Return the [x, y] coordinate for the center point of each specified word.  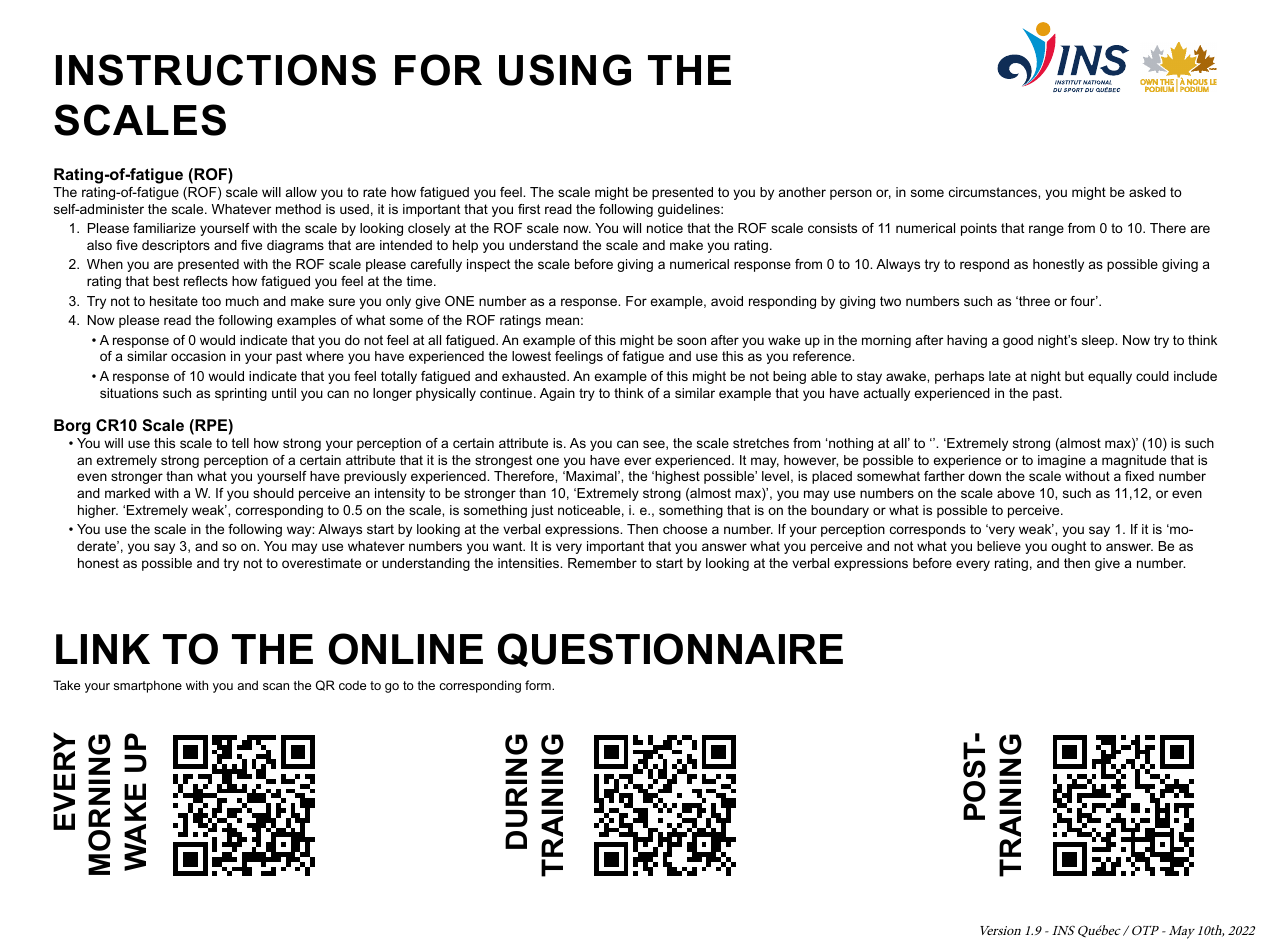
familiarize [164, 228]
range [1046, 230]
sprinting [241, 394]
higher [98, 511]
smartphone [148, 686]
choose [685, 529]
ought [1068, 547]
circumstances [994, 192]
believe [999, 546]
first [529, 209]
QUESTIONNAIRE [670, 650]
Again [557, 394]
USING [565, 70]
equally [1110, 377]
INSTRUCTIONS [216, 70]
